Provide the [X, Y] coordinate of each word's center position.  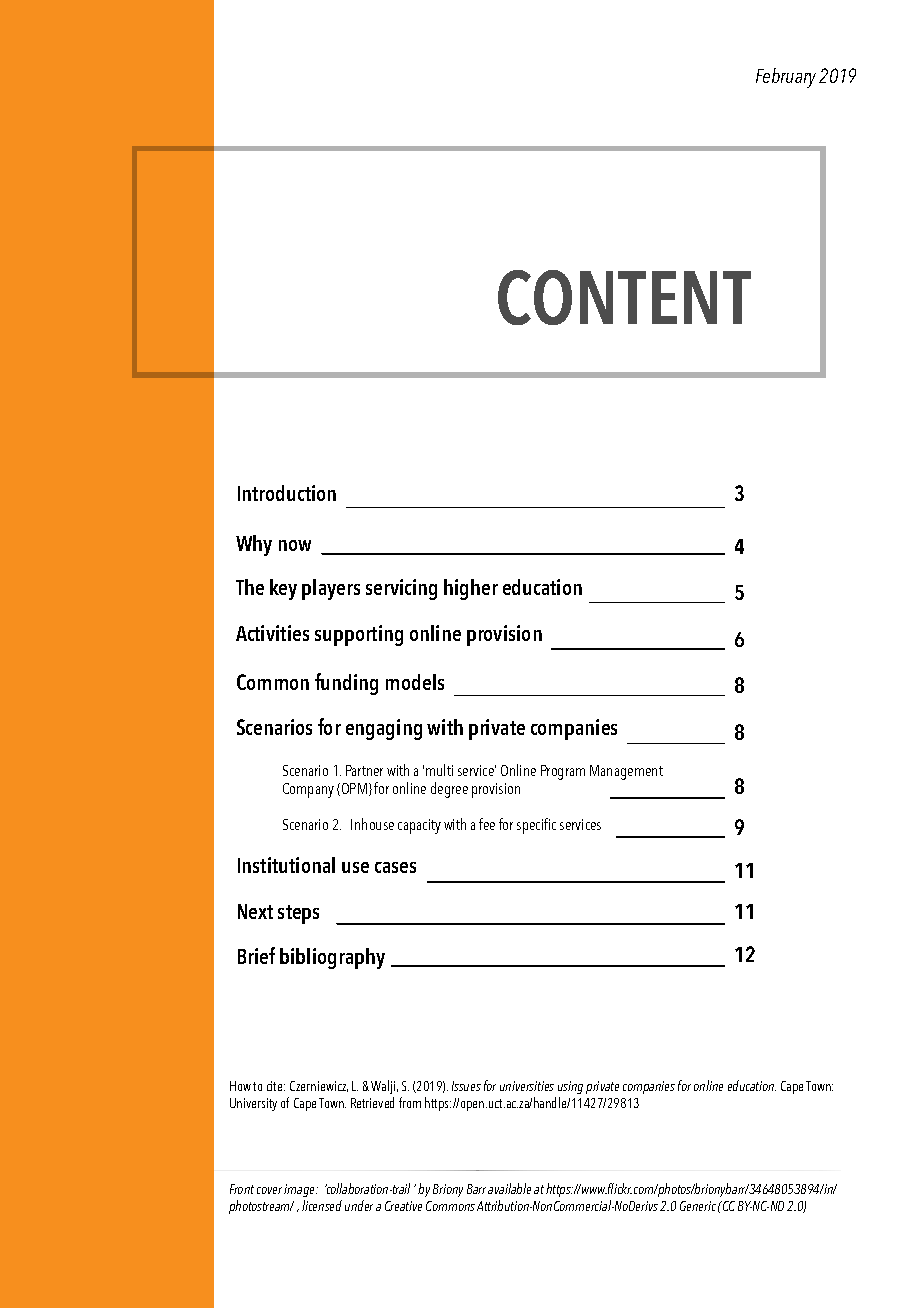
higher [471, 589]
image [300, 1190]
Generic [698, 1206]
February [786, 78]
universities [527, 1086]
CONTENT [624, 297]
